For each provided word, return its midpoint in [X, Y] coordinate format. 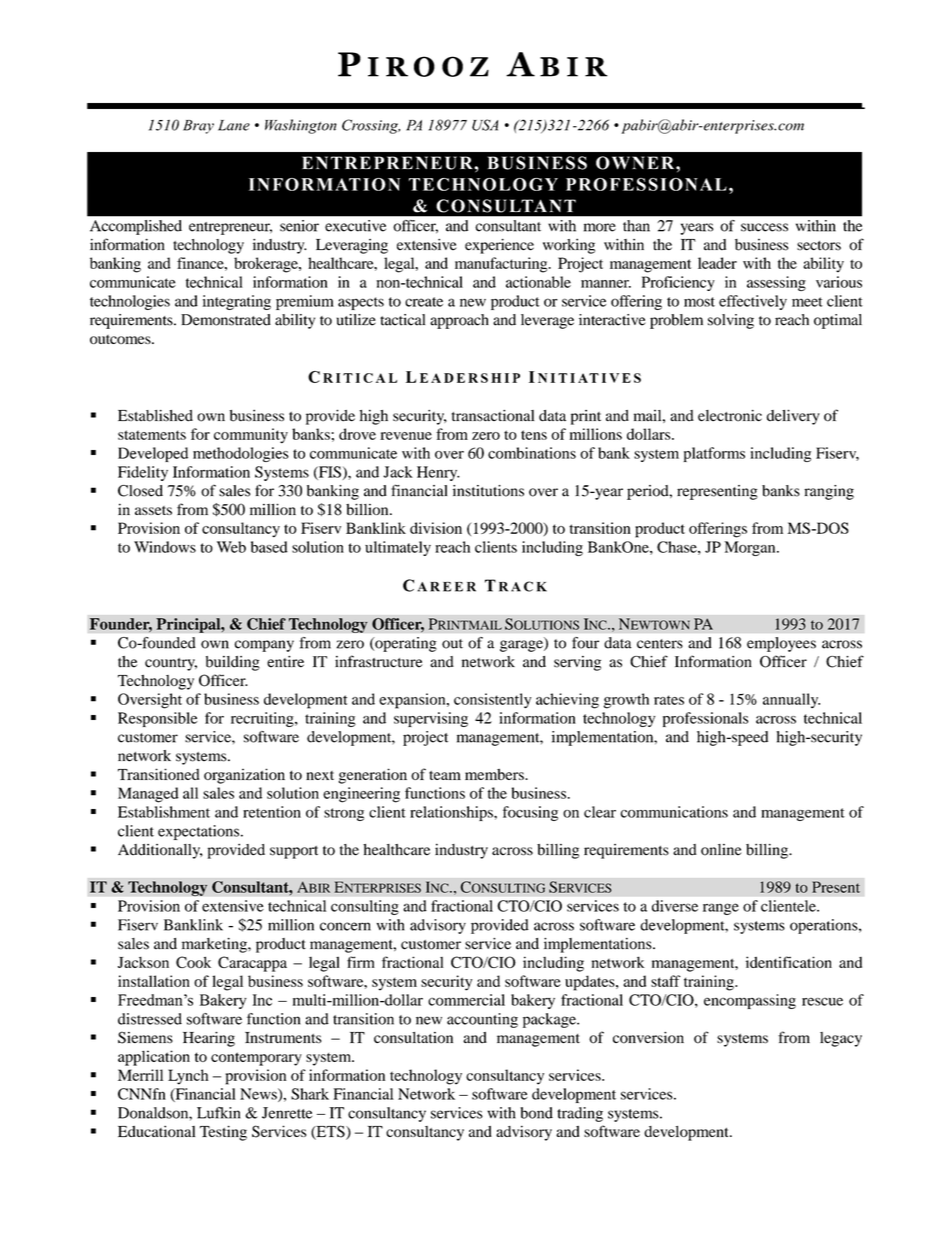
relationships [452, 813]
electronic [730, 416]
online [721, 850]
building [233, 663]
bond [536, 1113]
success [764, 227]
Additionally [160, 851]
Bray [198, 127]
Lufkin [218, 1113]
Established [155, 416]
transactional [493, 416]
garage [522, 646]
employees [781, 644]
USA [485, 125]
